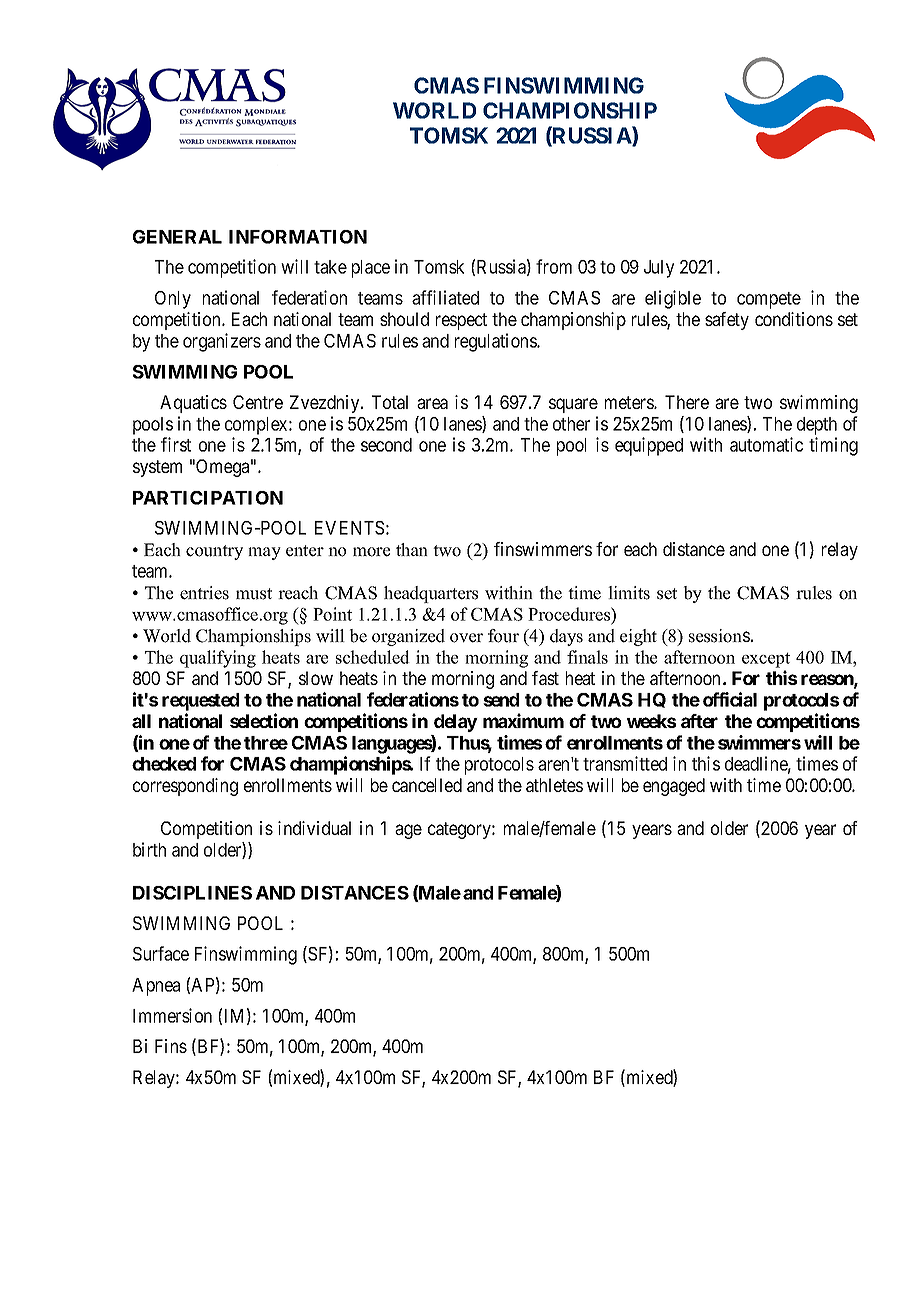 This screenshot has height=1308, width=924. What do you see at coordinates (432, 403) in the screenshot?
I see `area` at bounding box center [432, 403].
